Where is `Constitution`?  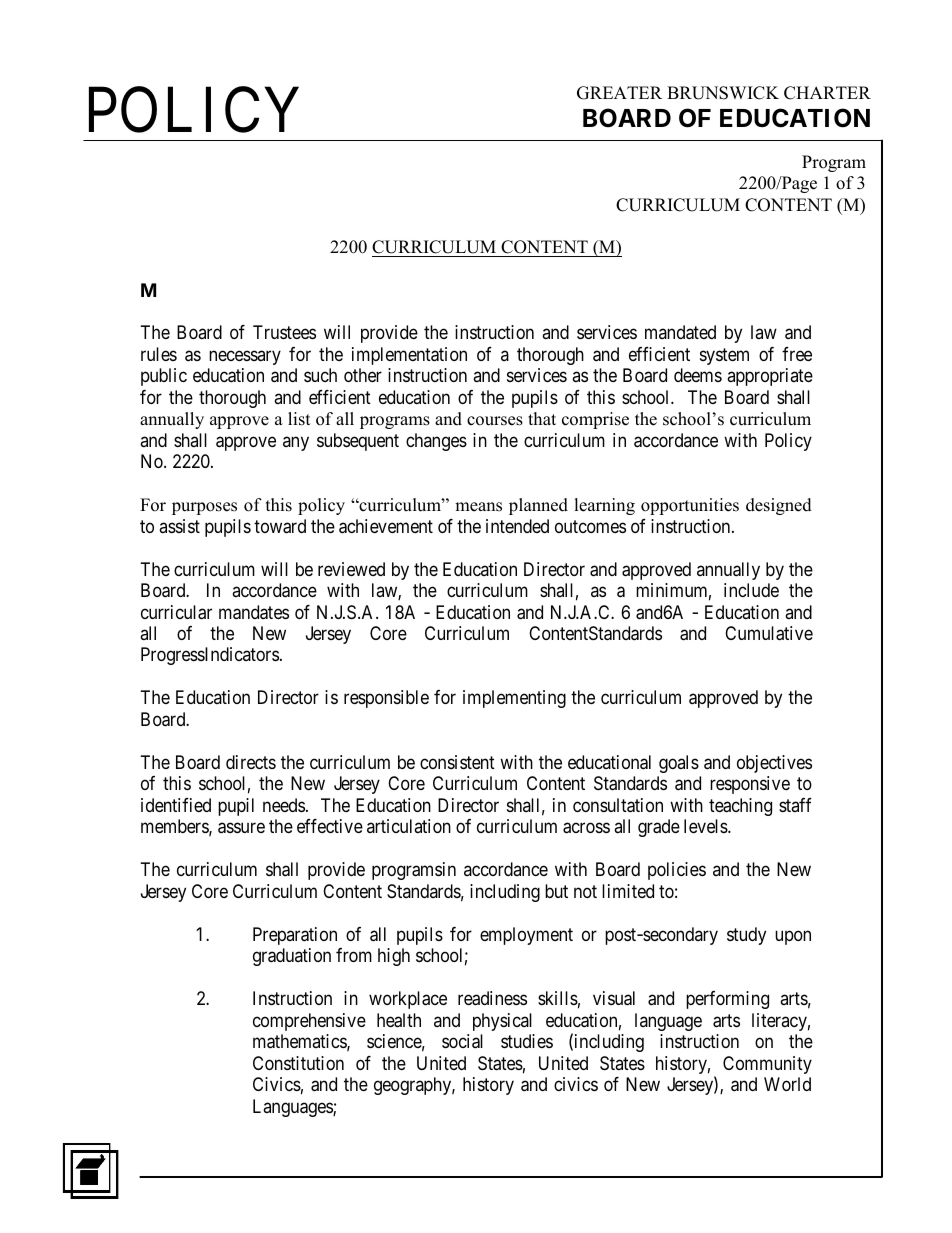 Constitution is located at coordinates (298, 1063).
